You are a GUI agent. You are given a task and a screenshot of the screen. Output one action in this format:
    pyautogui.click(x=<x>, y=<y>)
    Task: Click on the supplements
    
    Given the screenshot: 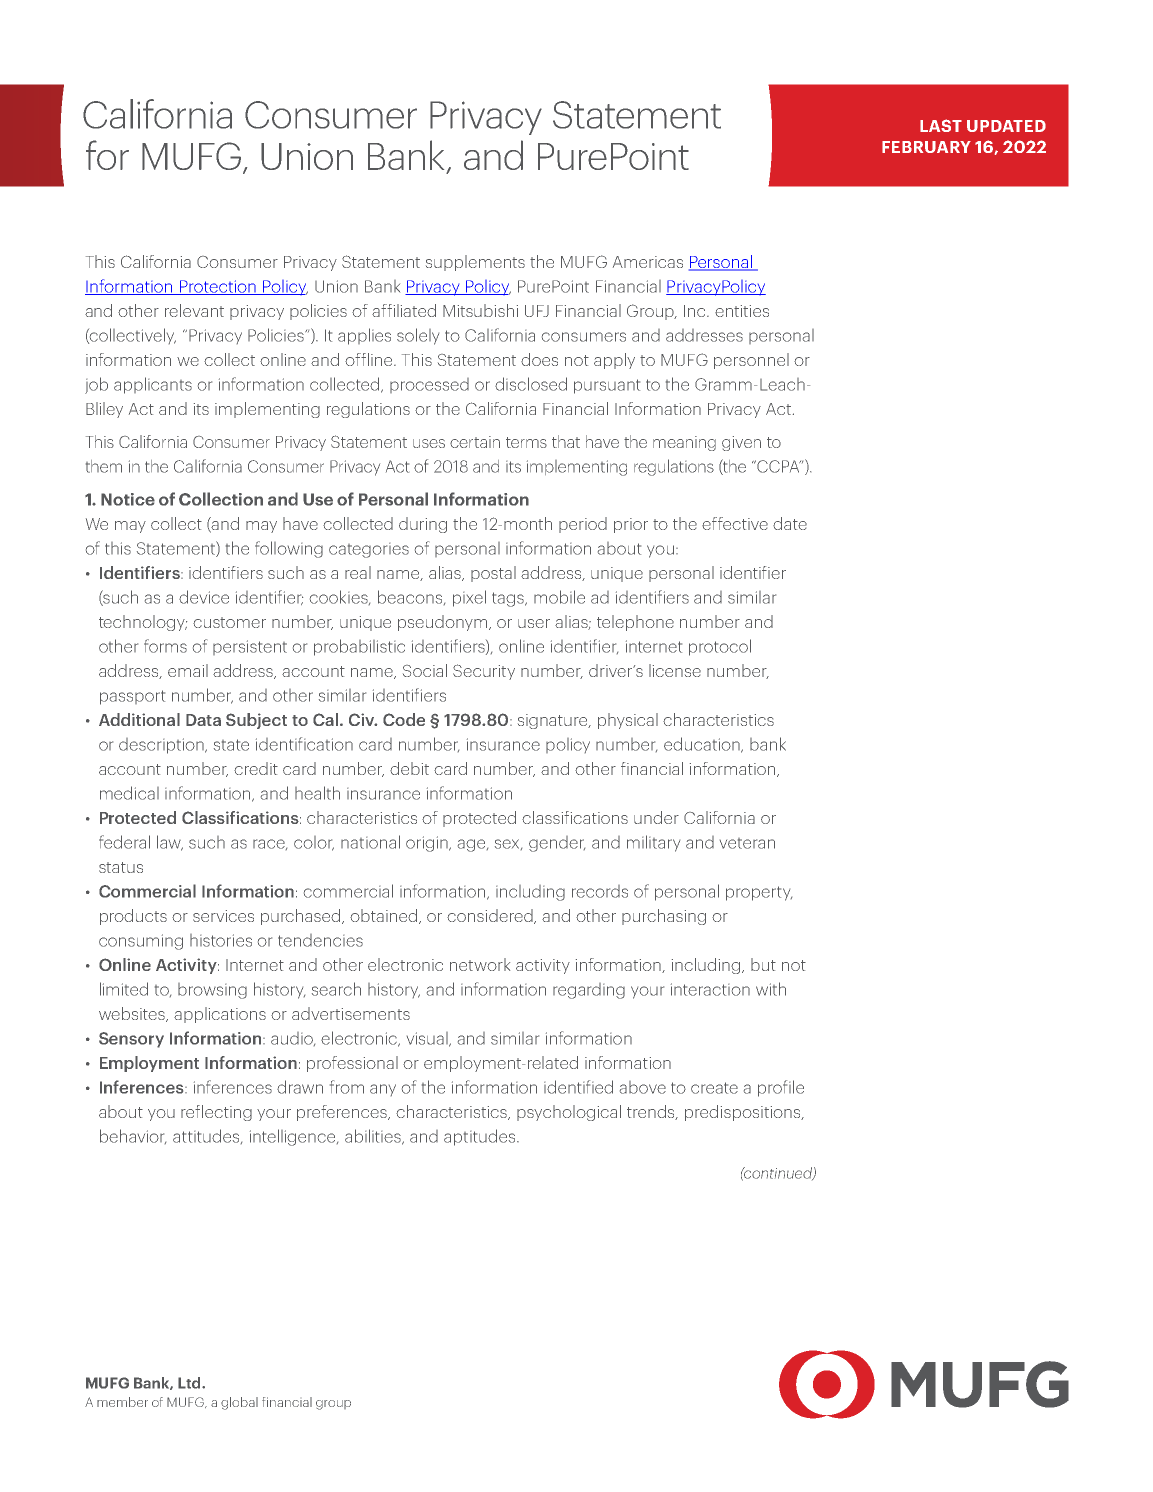 What is the action you would take?
    pyautogui.click(x=475, y=263)
